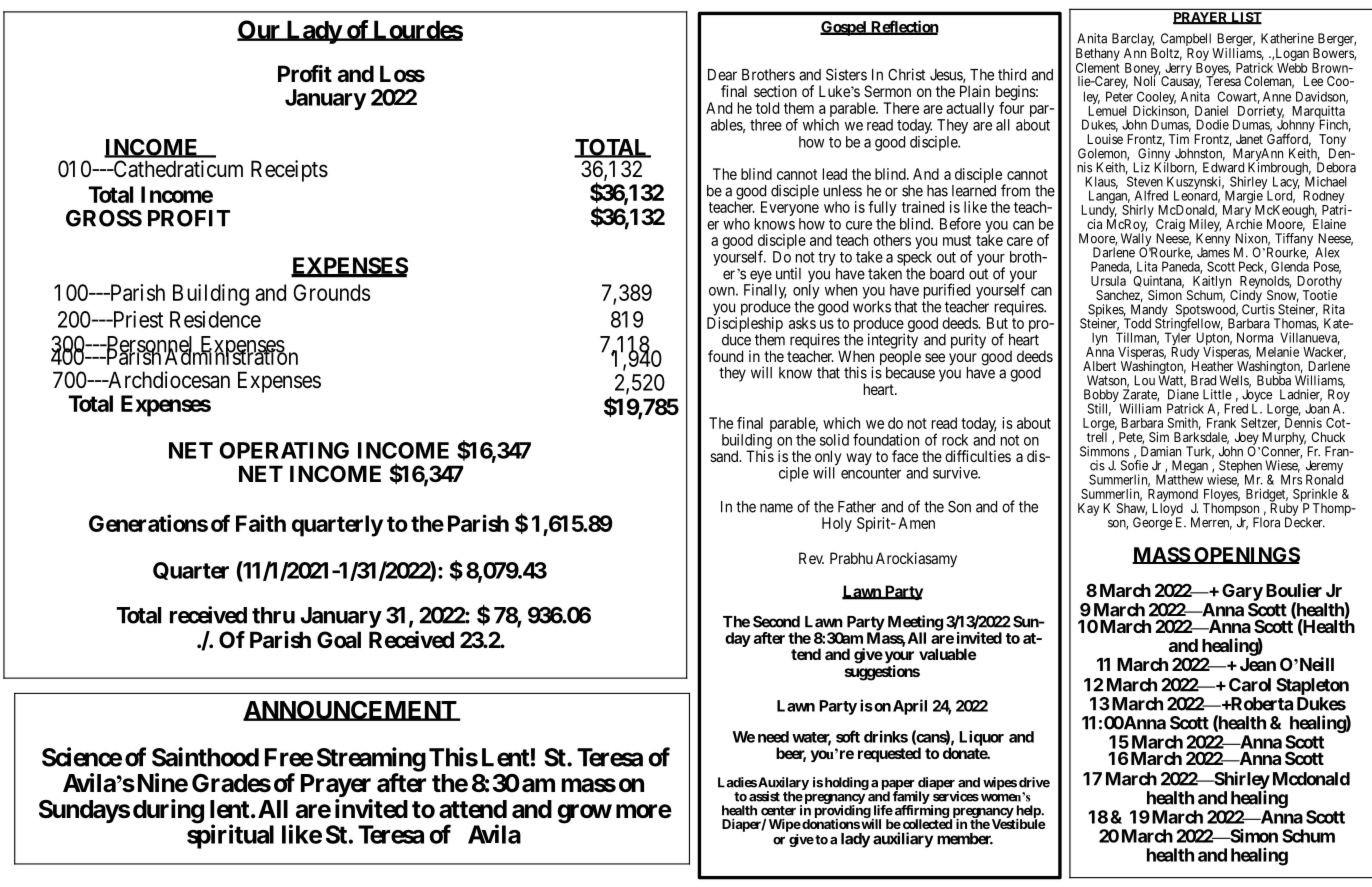  I want to click on Grounds, so click(331, 292).
